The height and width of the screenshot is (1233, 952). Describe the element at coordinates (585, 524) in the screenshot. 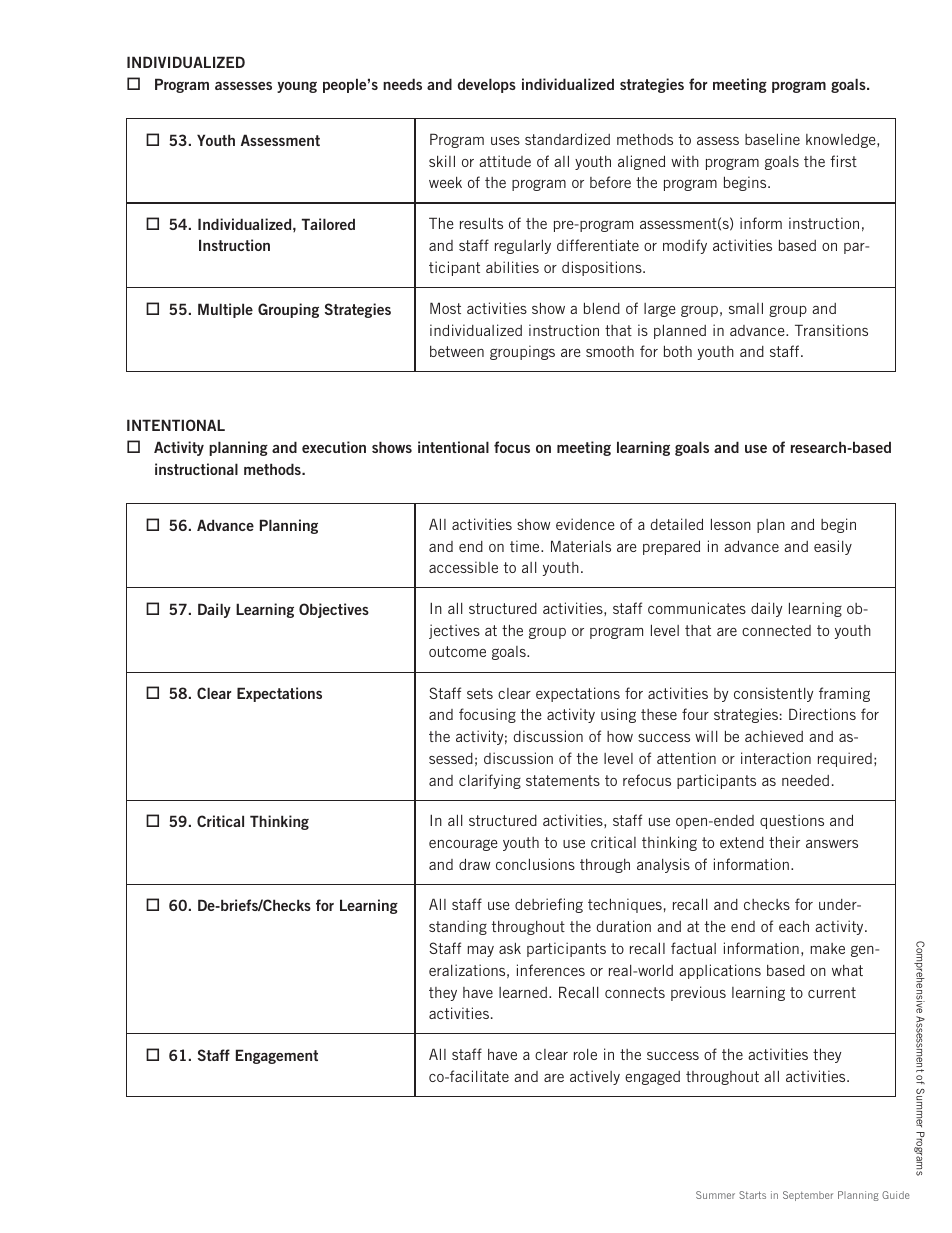

I see `evidence` at that location.
